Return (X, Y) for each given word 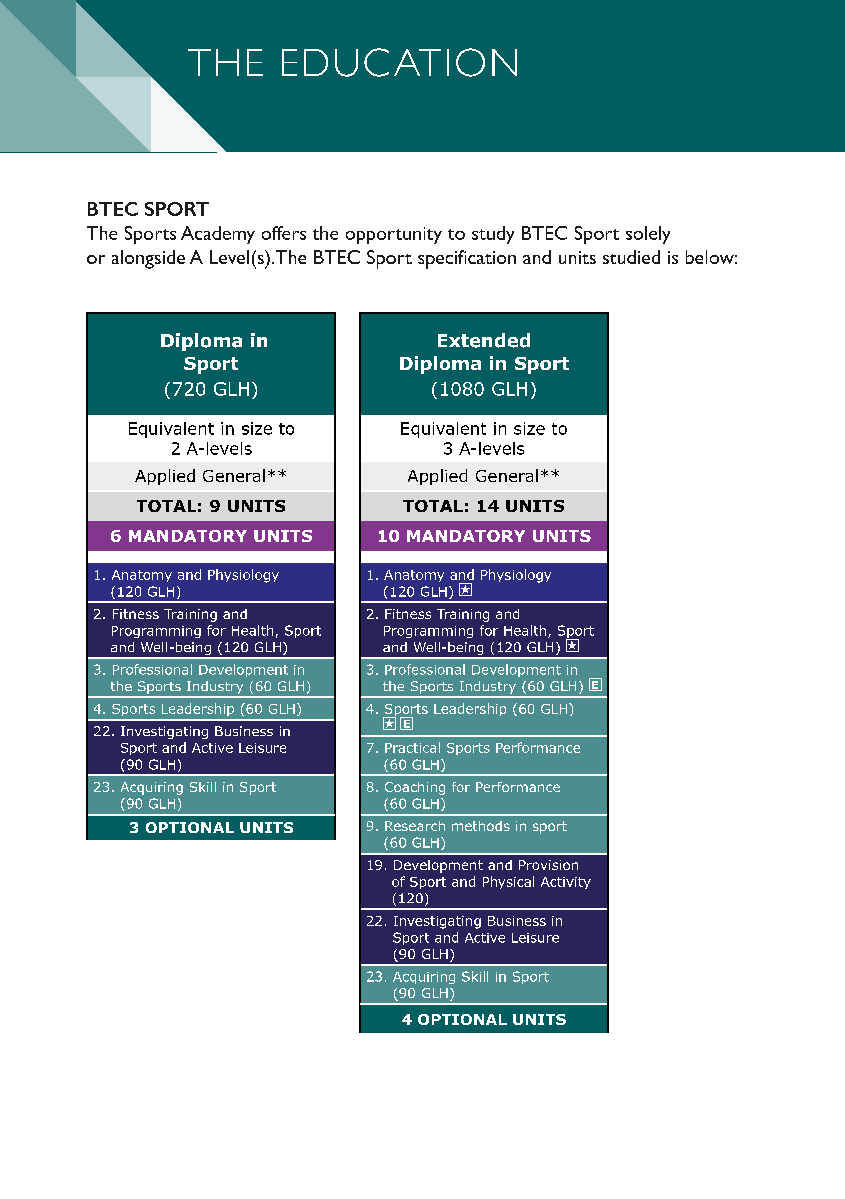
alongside (148, 259)
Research (415, 826)
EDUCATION (399, 62)
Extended (484, 340)
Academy (218, 235)
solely (648, 235)
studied (631, 257)
